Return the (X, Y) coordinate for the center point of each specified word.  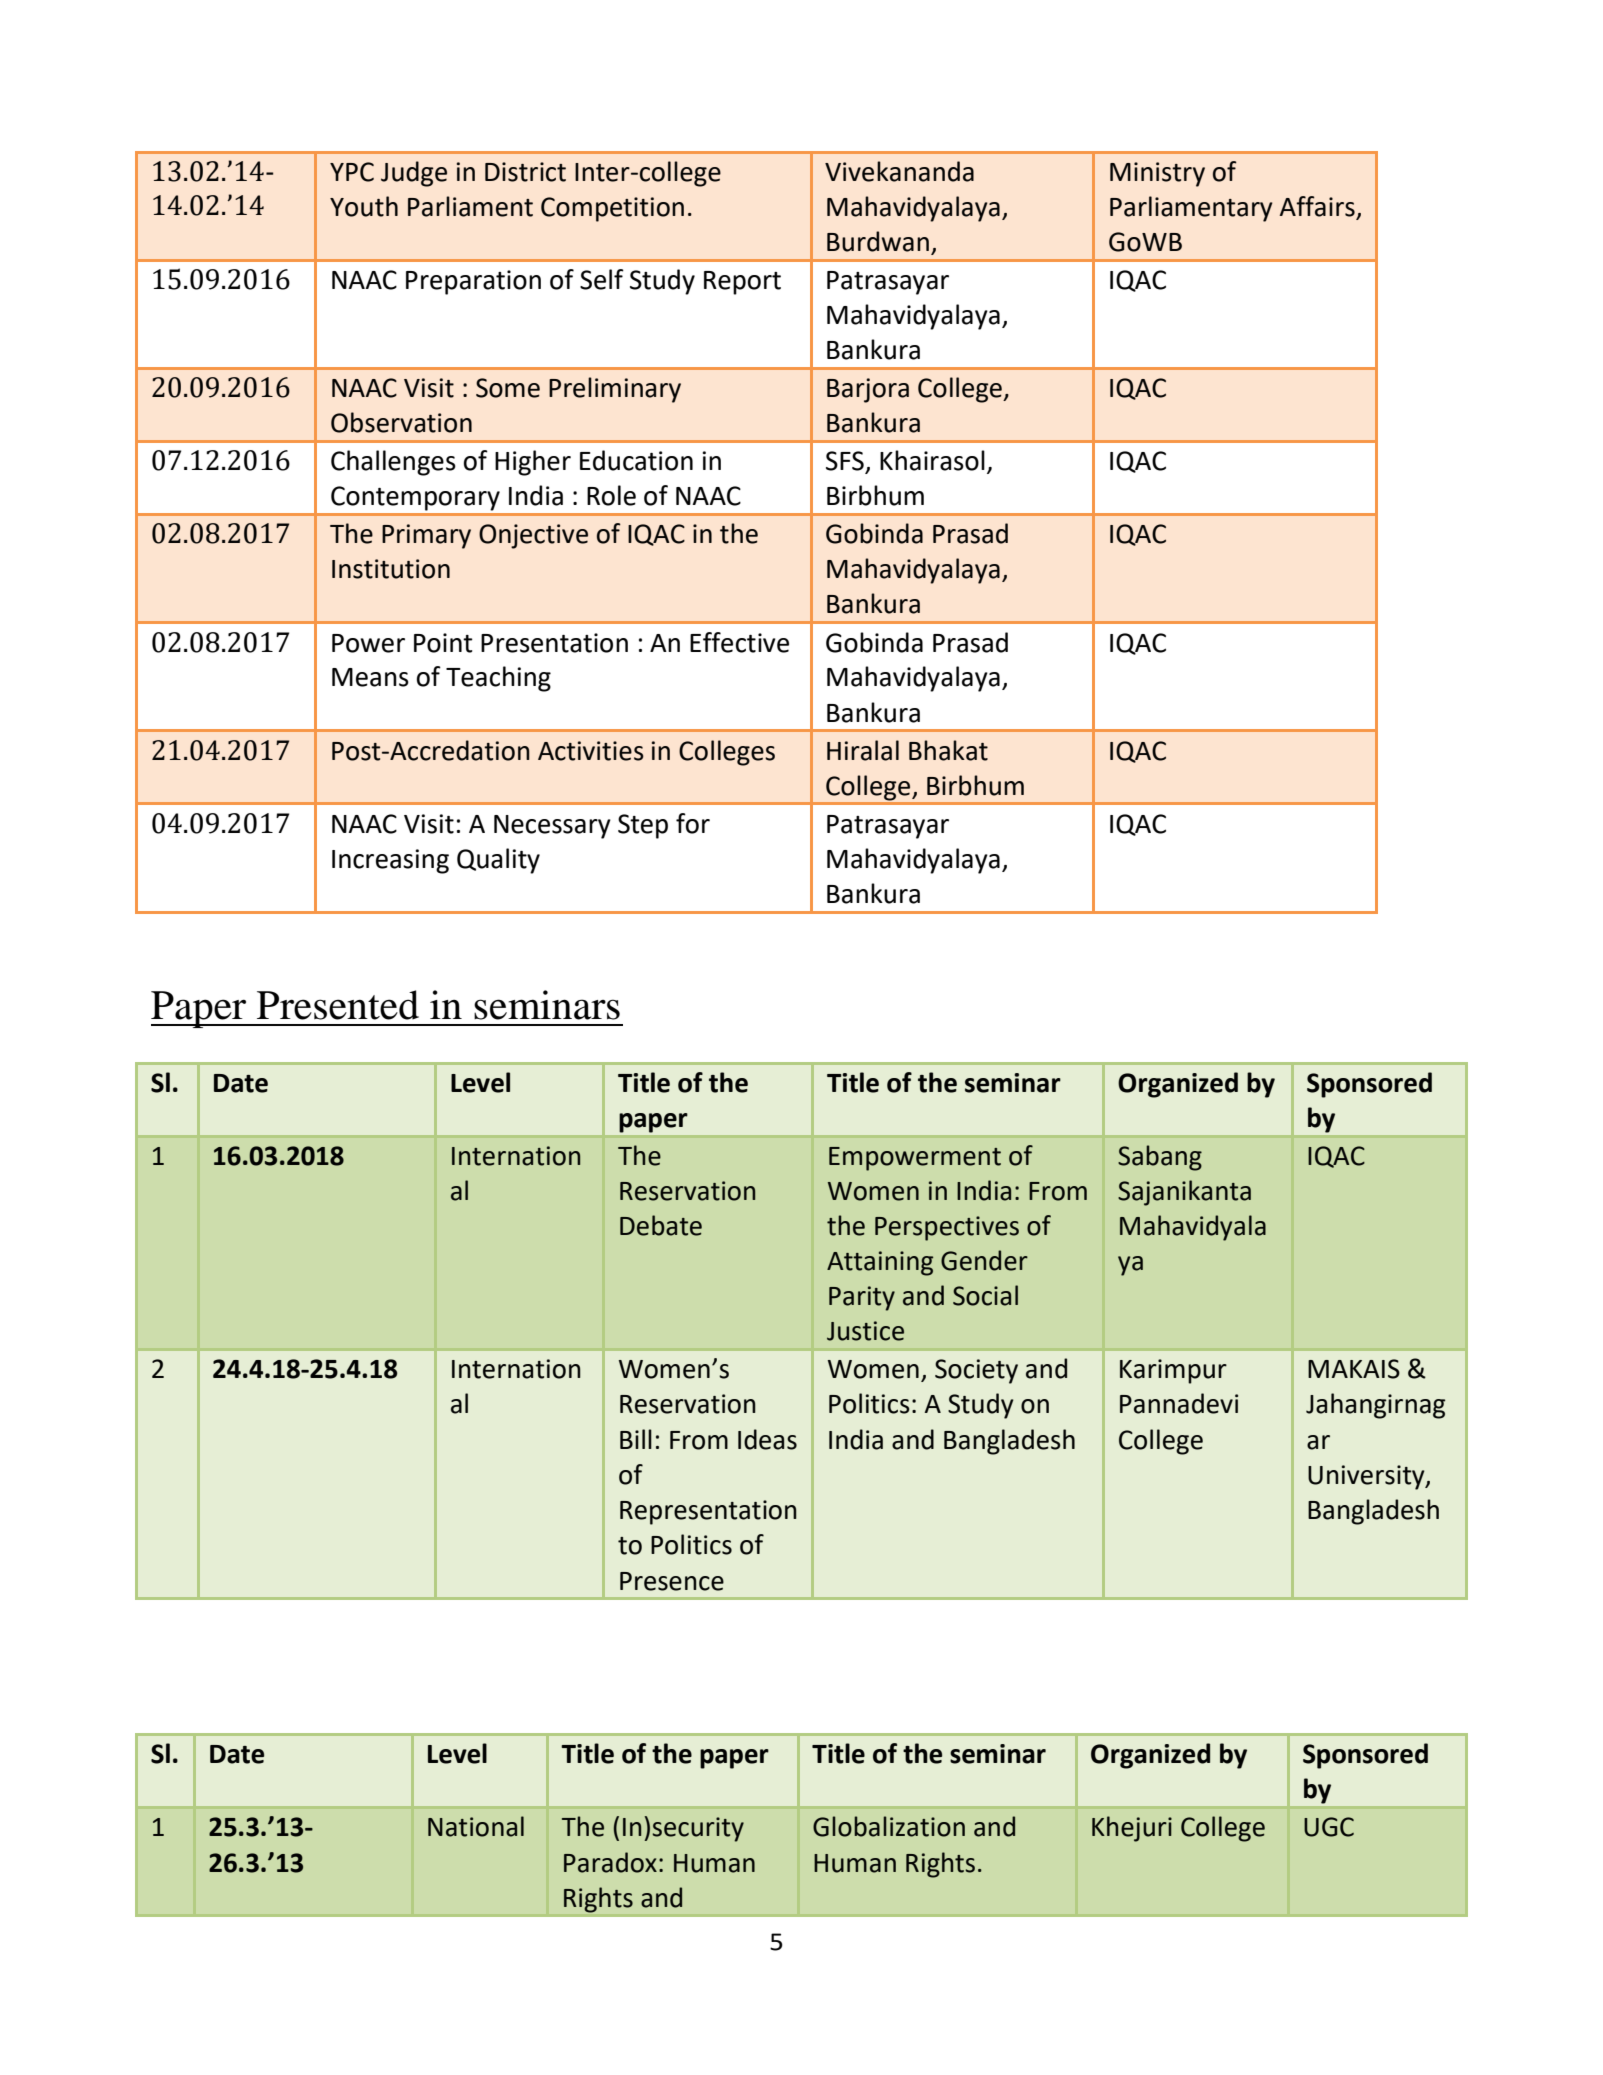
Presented (338, 1005)
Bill (636, 1439)
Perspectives (947, 1228)
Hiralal (863, 750)
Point (443, 643)
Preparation (473, 282)
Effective (739, 642)
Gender (984, 1260)
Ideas (767, 1439)
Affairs (1318, 207)
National (476, 1826)
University (1367, 1477)
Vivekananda (899, 171)
